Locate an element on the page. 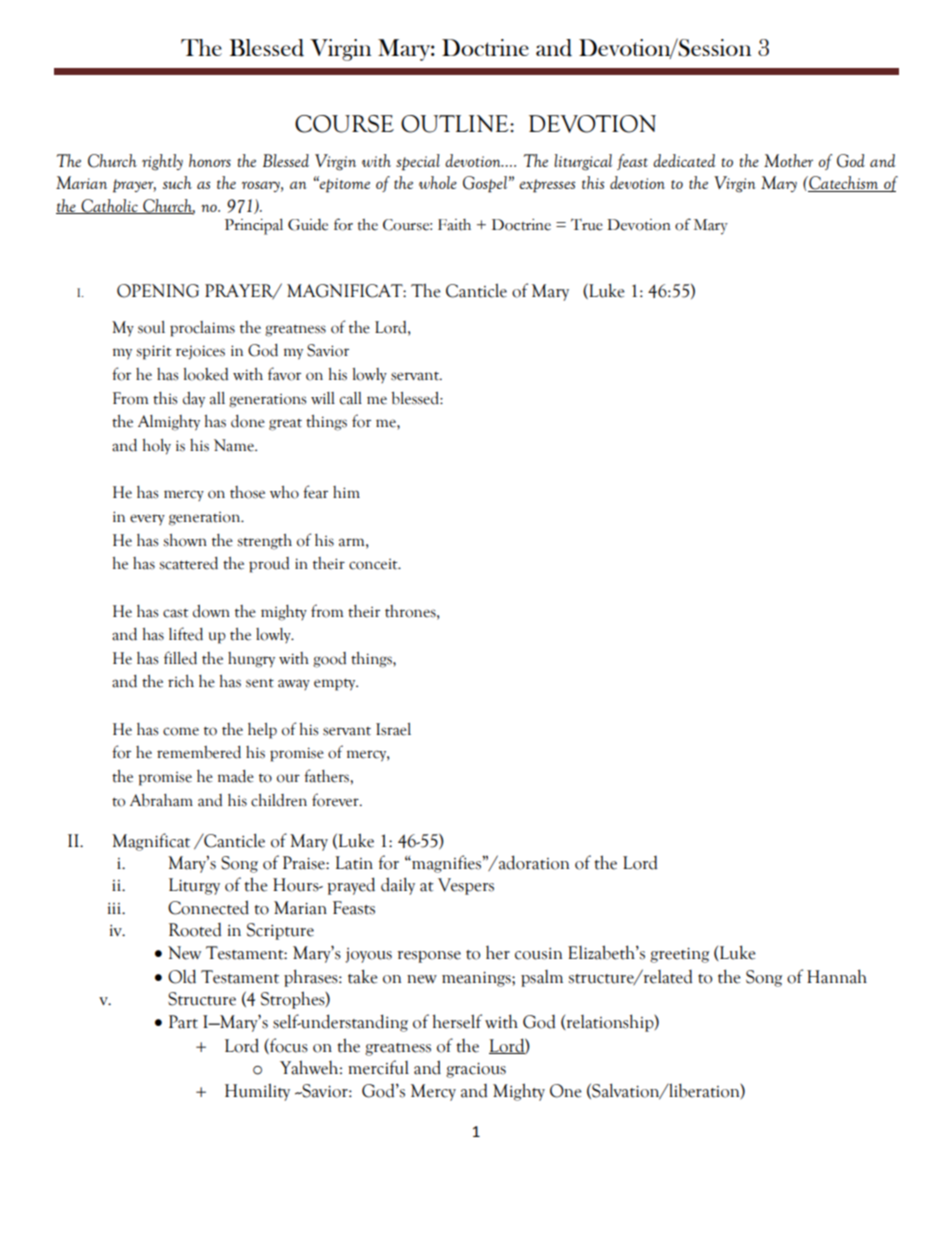 Image resolution: width=952 pixels, height=1233 pixels. shown is located at coordinates (185, 540).
